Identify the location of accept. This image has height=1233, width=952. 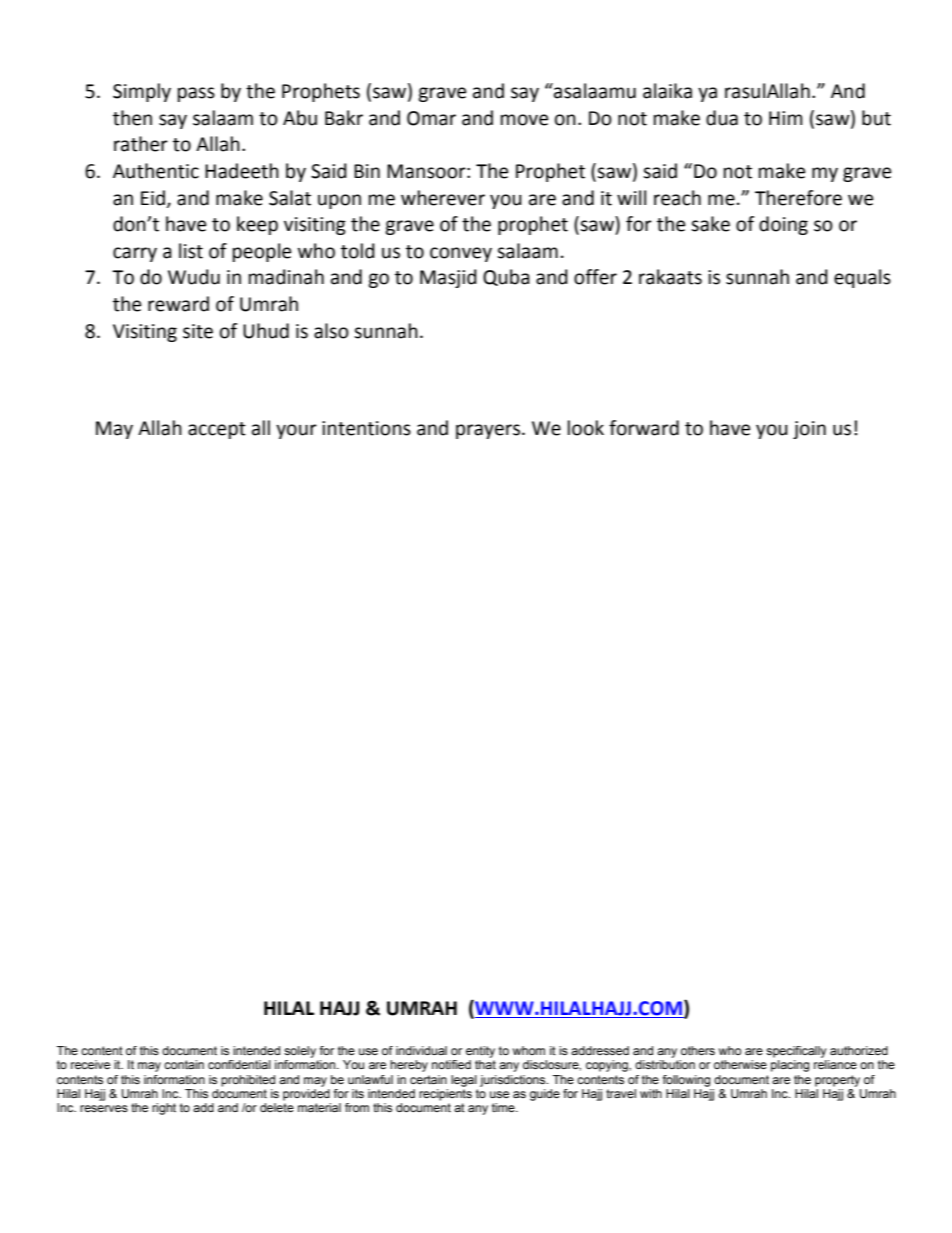
(217, 430).
